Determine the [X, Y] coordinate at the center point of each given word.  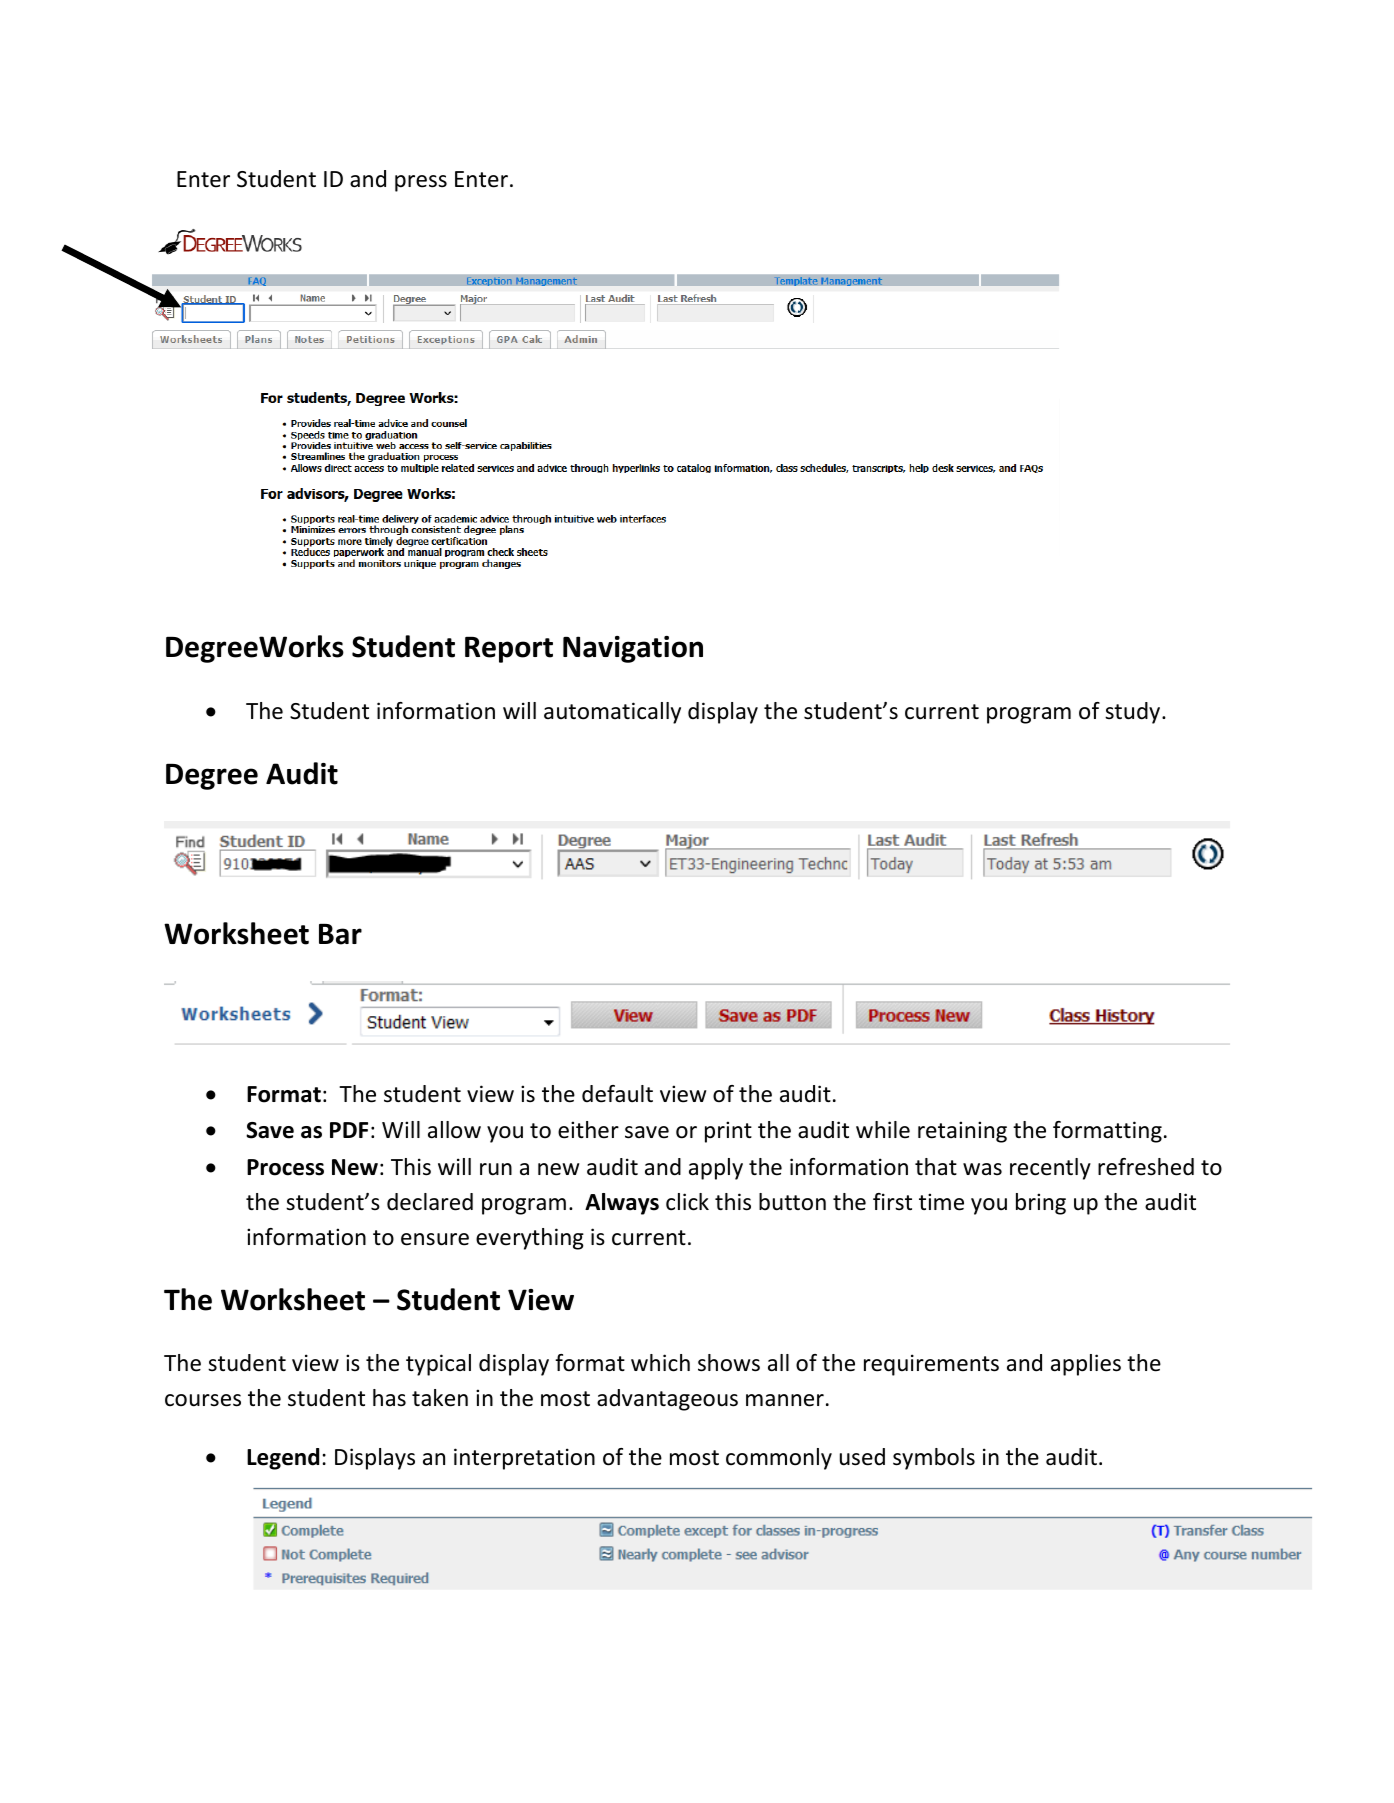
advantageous [667, 1400]
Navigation [633, 649]
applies [1086, 1365]
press [421, 183]
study [1134, 713]
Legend [283, 1459]
